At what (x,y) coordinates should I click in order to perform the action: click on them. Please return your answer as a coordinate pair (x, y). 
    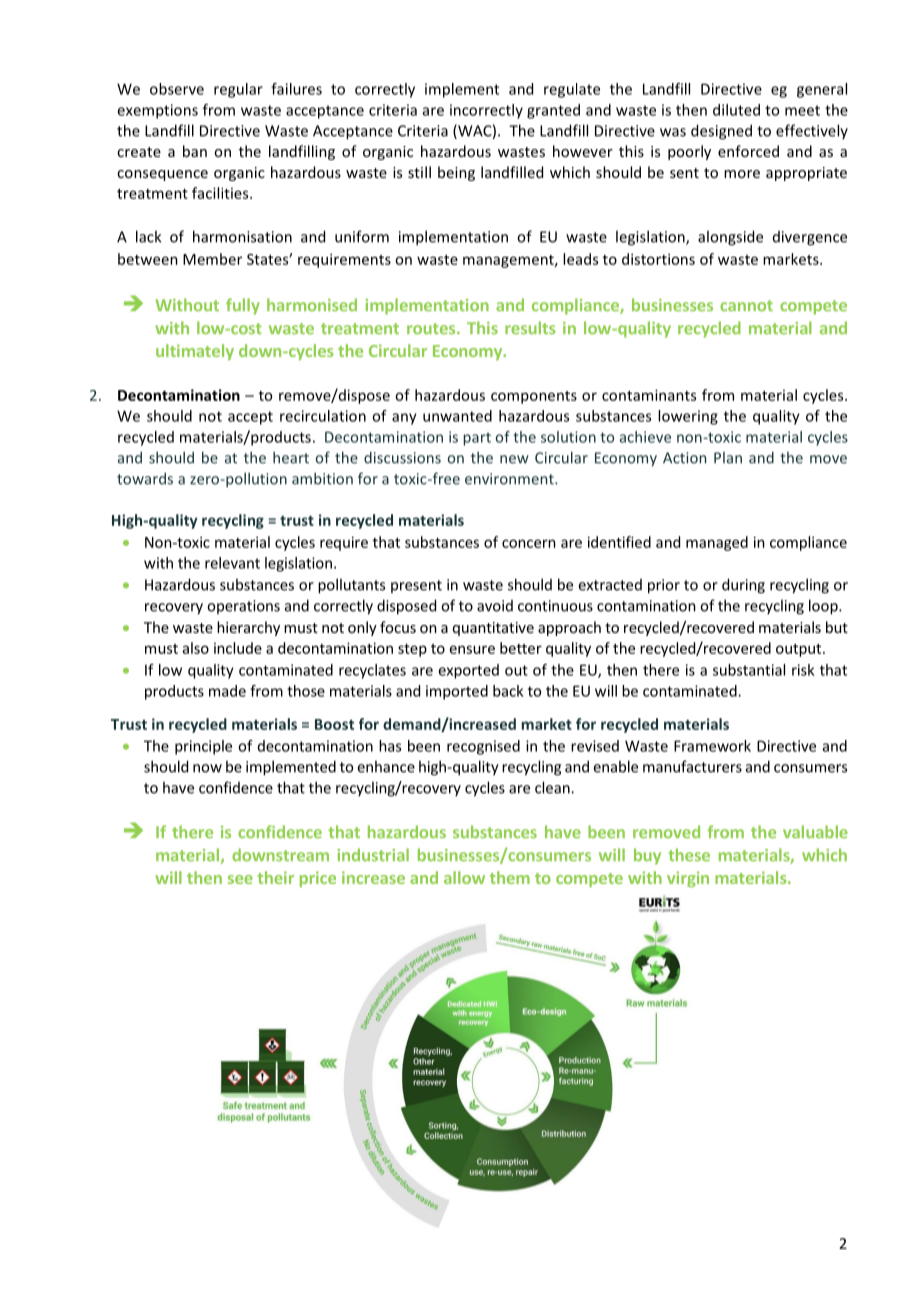
    Looking at the image, I should click on (510, 877).
